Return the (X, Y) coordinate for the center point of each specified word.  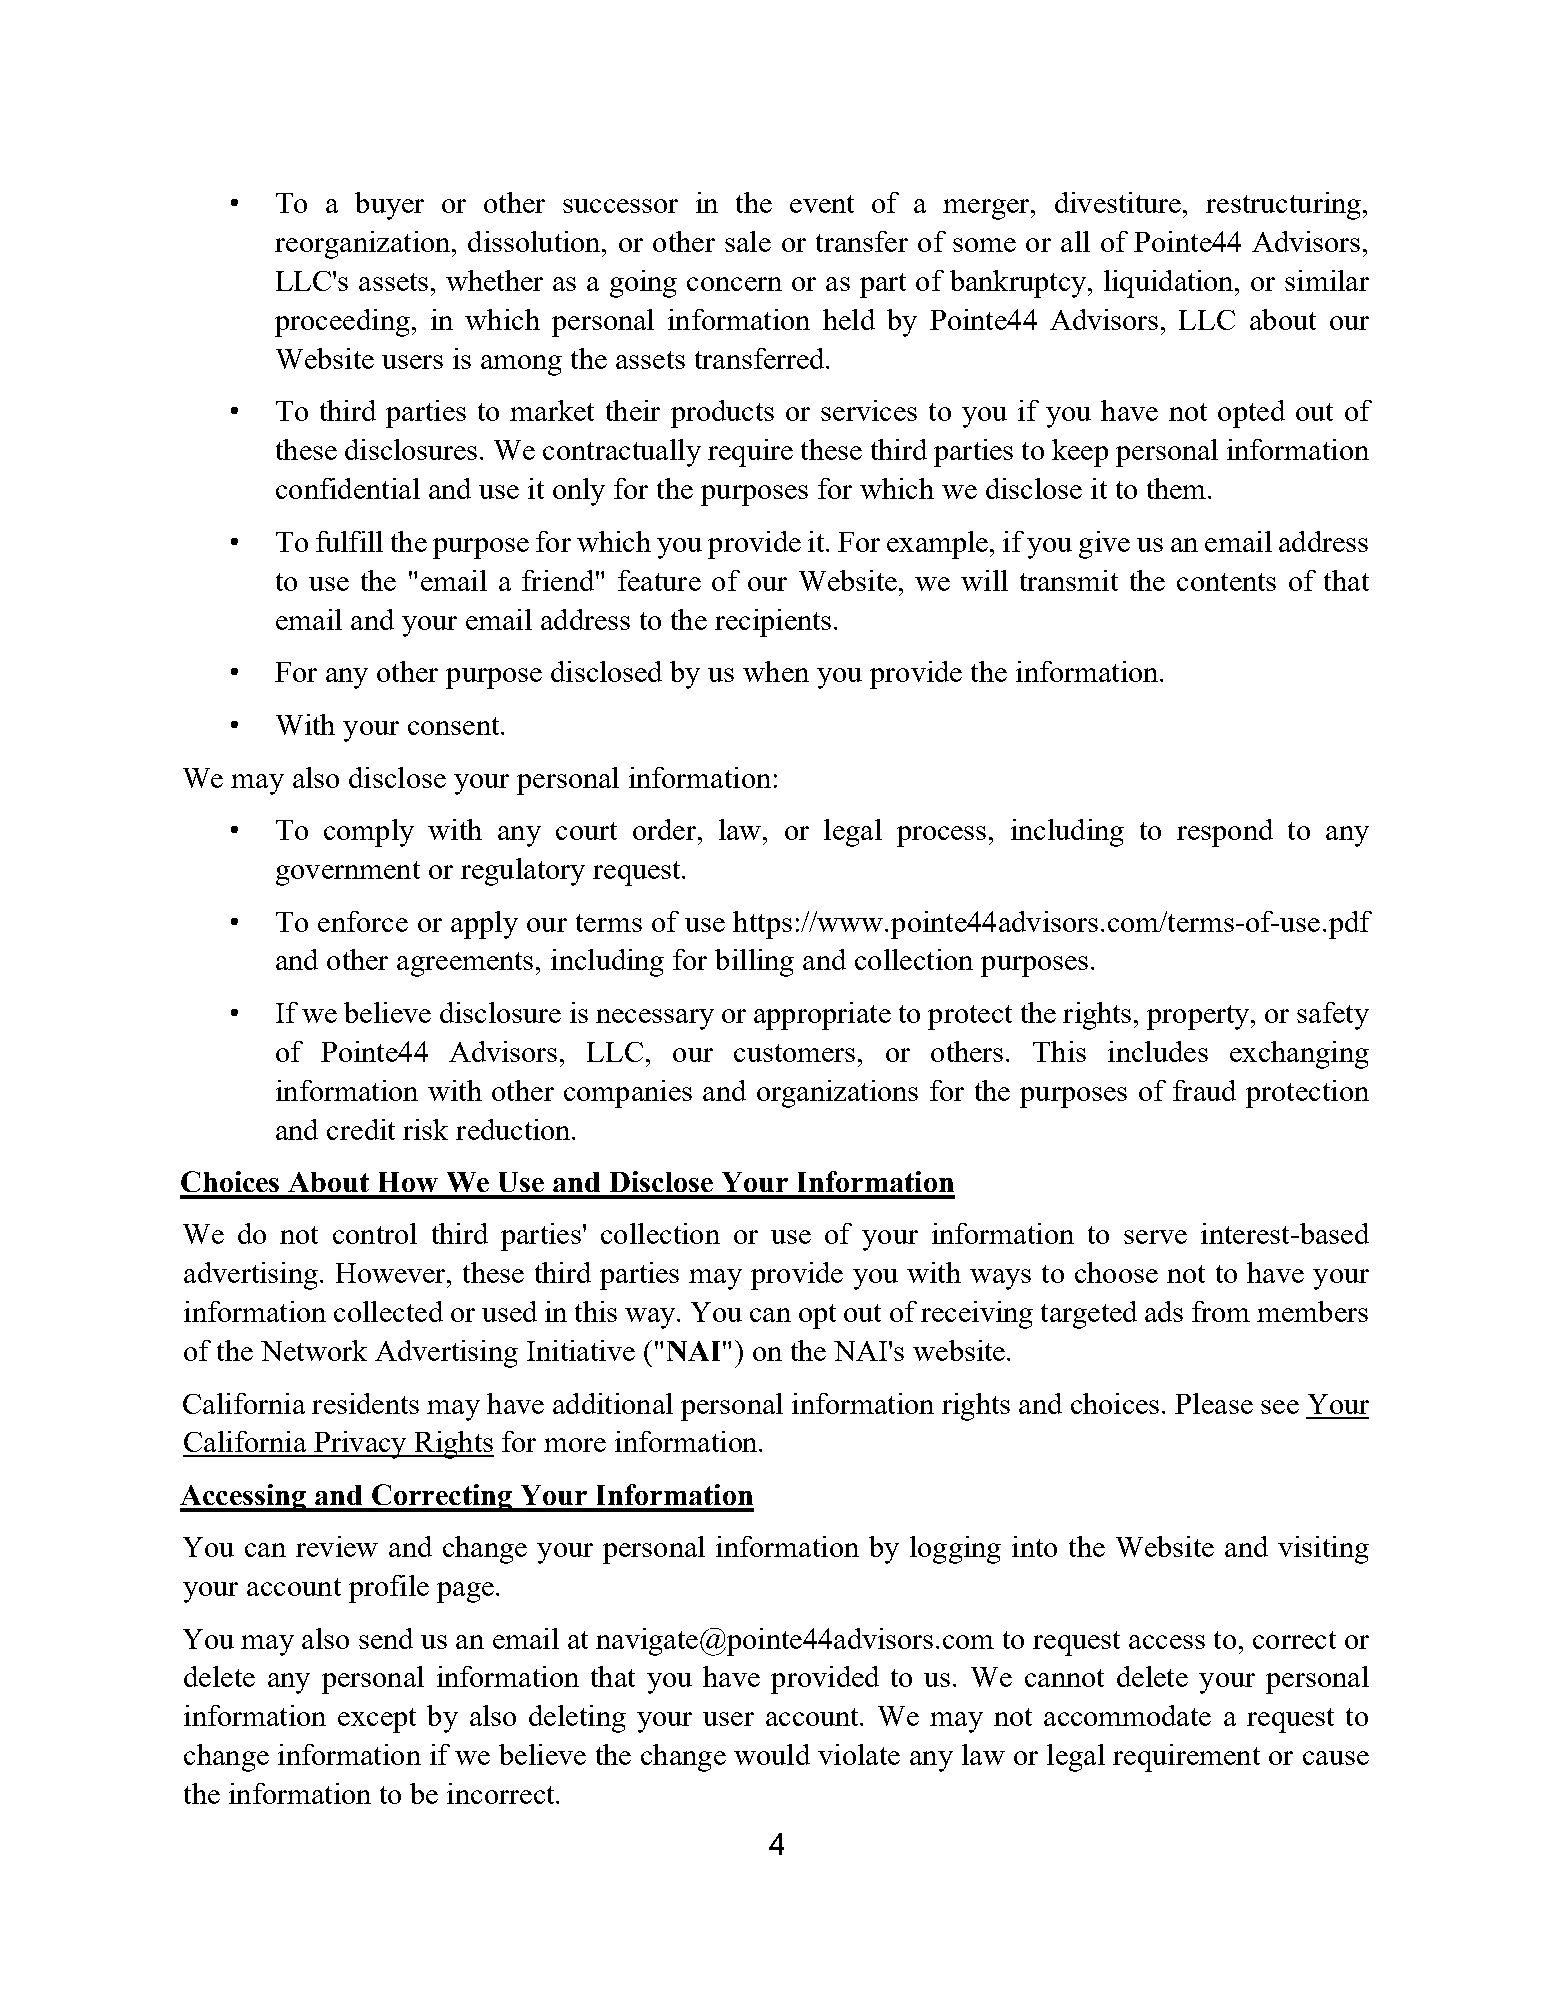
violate (859, 1754)
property (1199, 1017)
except (377, 1720)
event (822, 204)
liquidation (1170, 284)
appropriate (822, 1016)
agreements (465, 964)
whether (494, 280)
